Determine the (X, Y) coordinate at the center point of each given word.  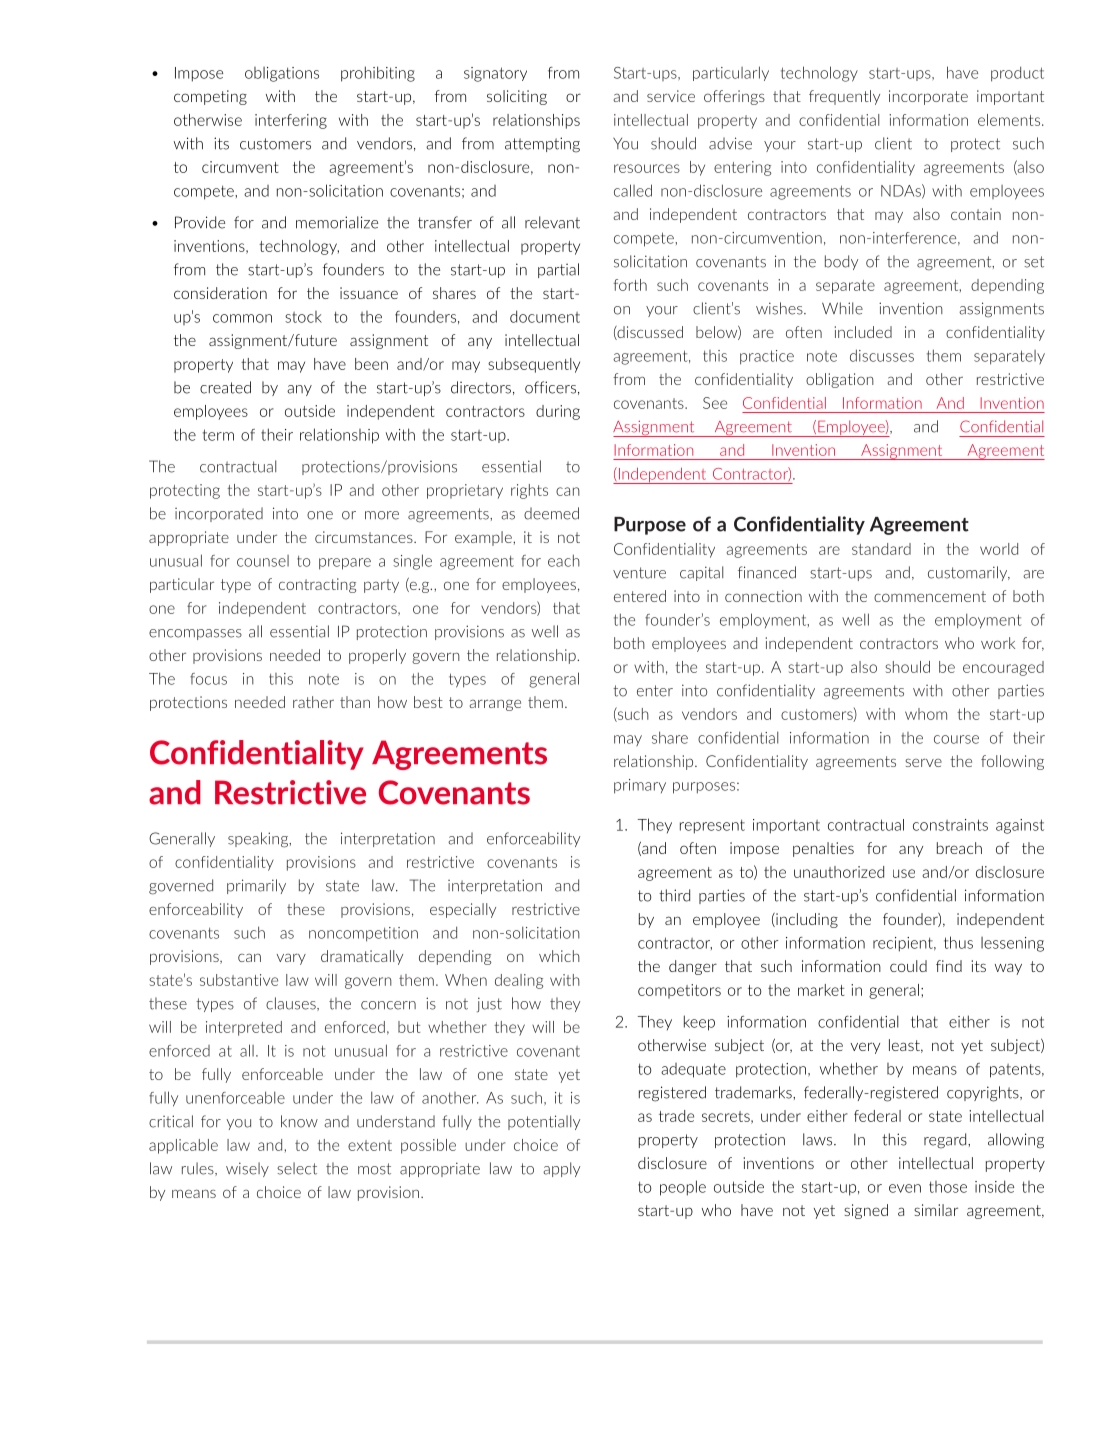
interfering (291, 121)
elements (1010, 120)
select (297, 1168)
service (671, 96)
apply (561, 1169)
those (948, 1187)
